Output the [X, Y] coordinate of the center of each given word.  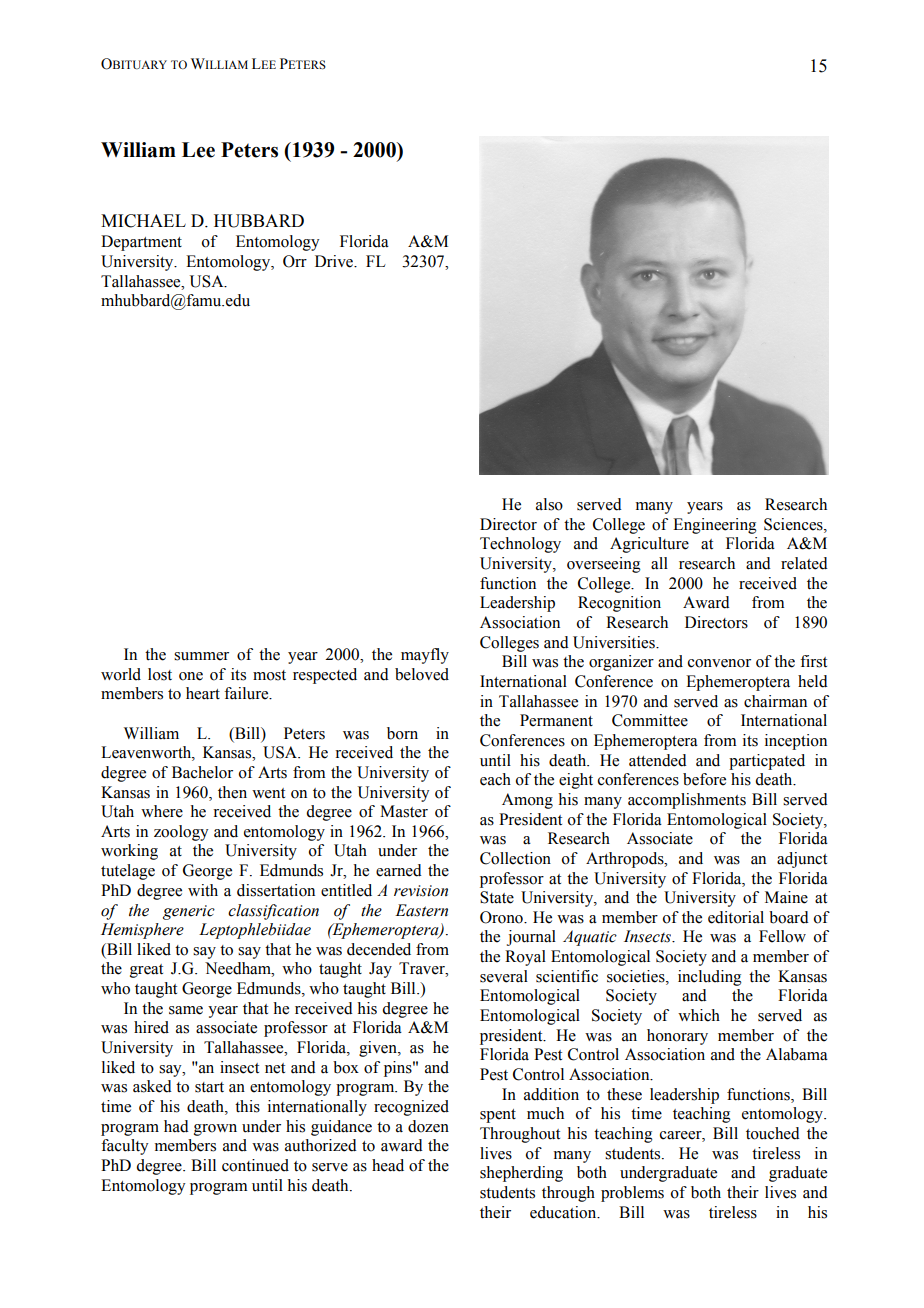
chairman [775, 701]
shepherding [521, 1174]
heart [203, 693]
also [549, 504]
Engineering [715, 526]
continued [255, 1165]
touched [773, 1133]
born [402, 733]
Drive [335, 261]
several [504, 976]
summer [201, 656]
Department [141, 243]
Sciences [794, 524]
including [710, 978]
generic [189, 912]
